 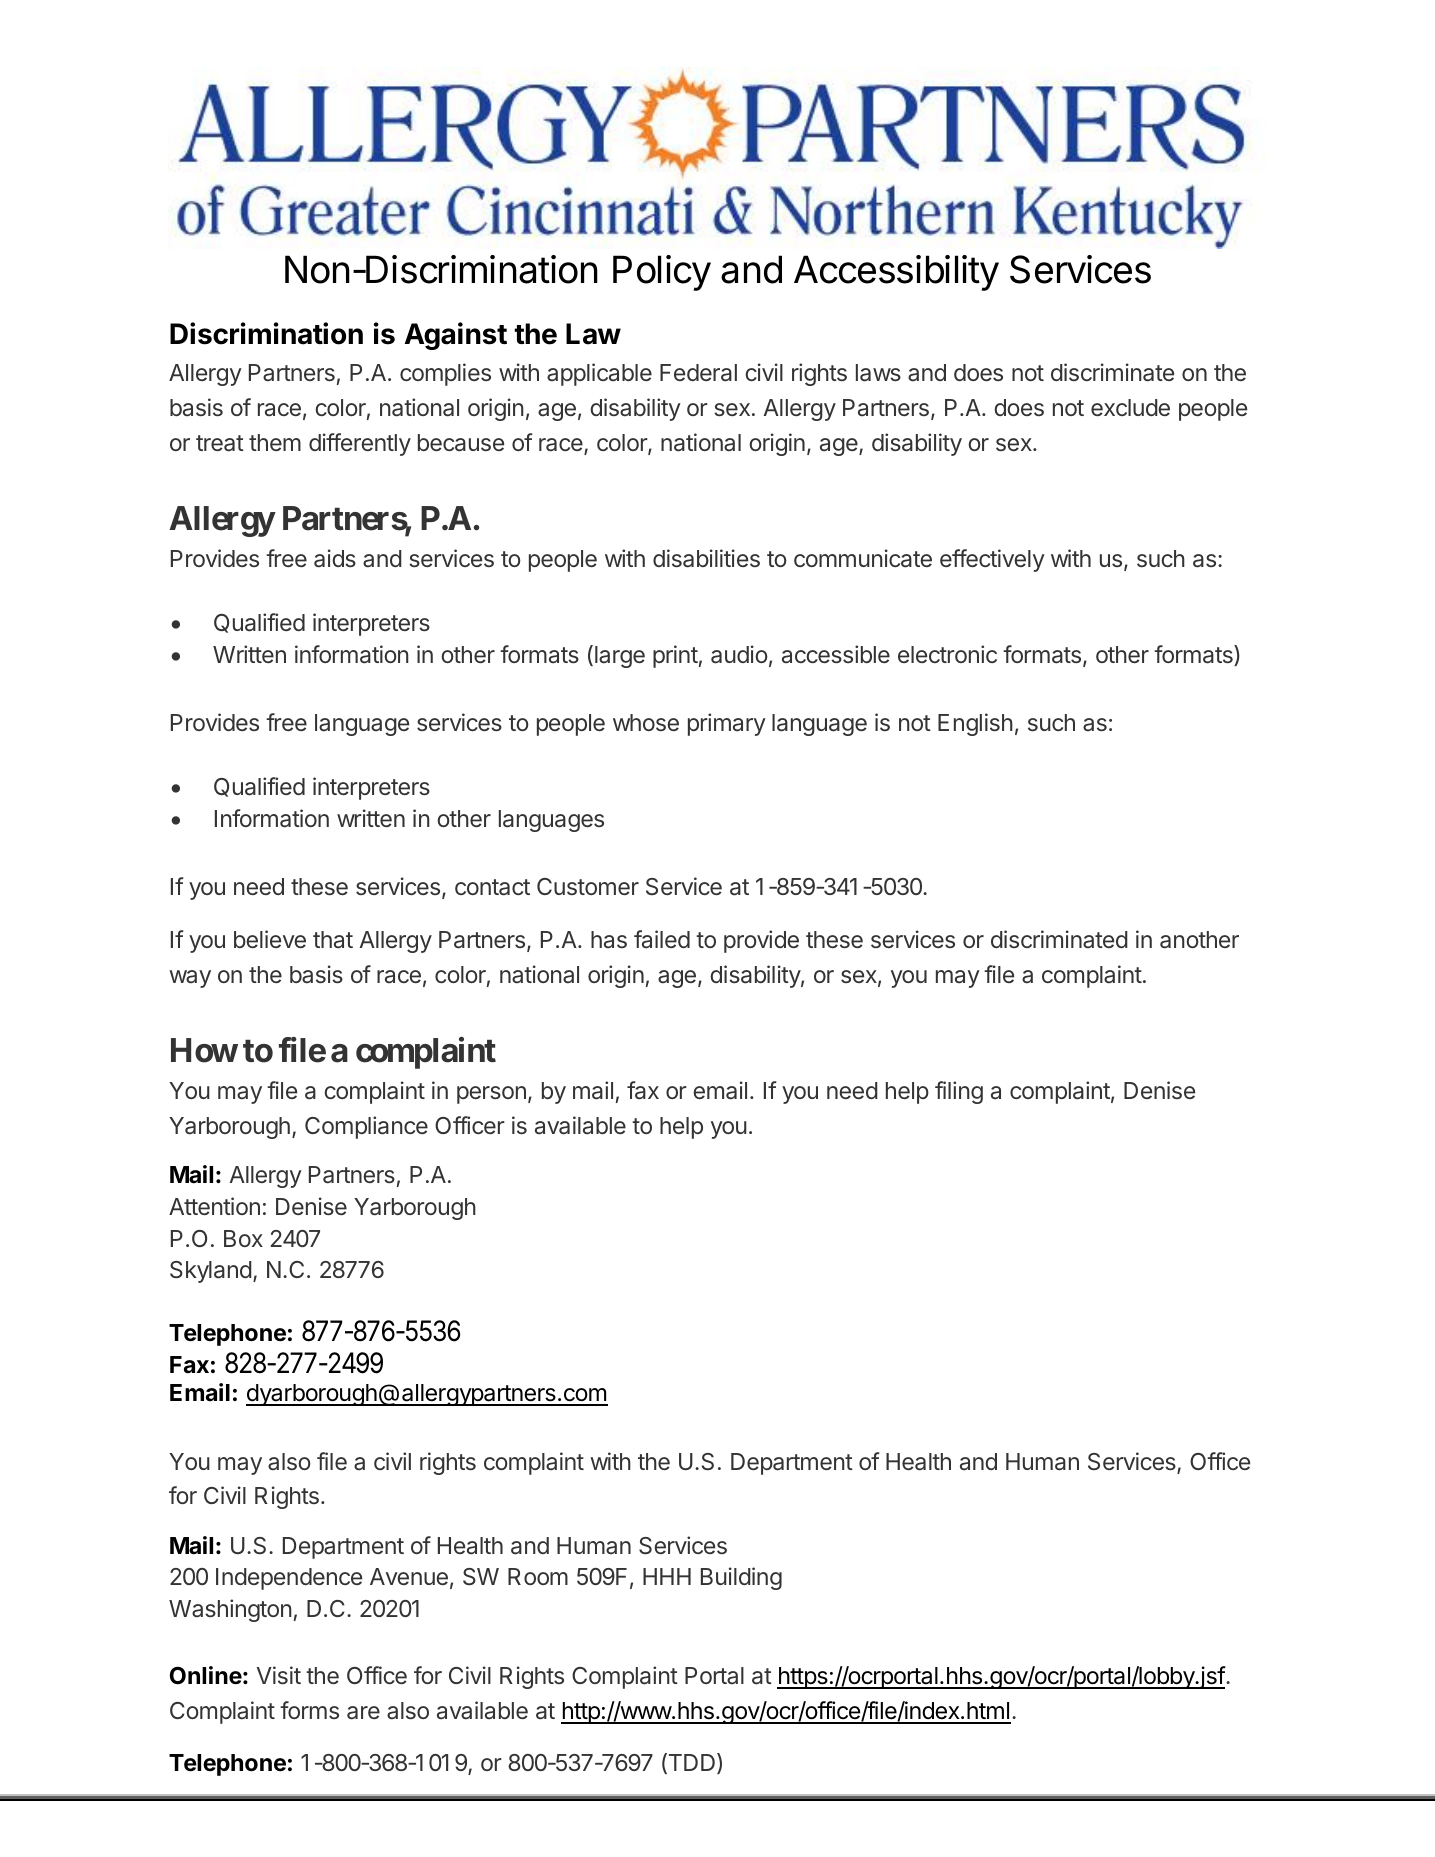 What do you see at coordinates (646, 722) in the screenshot?
I see `whose` at bounding box center [646, 722].
